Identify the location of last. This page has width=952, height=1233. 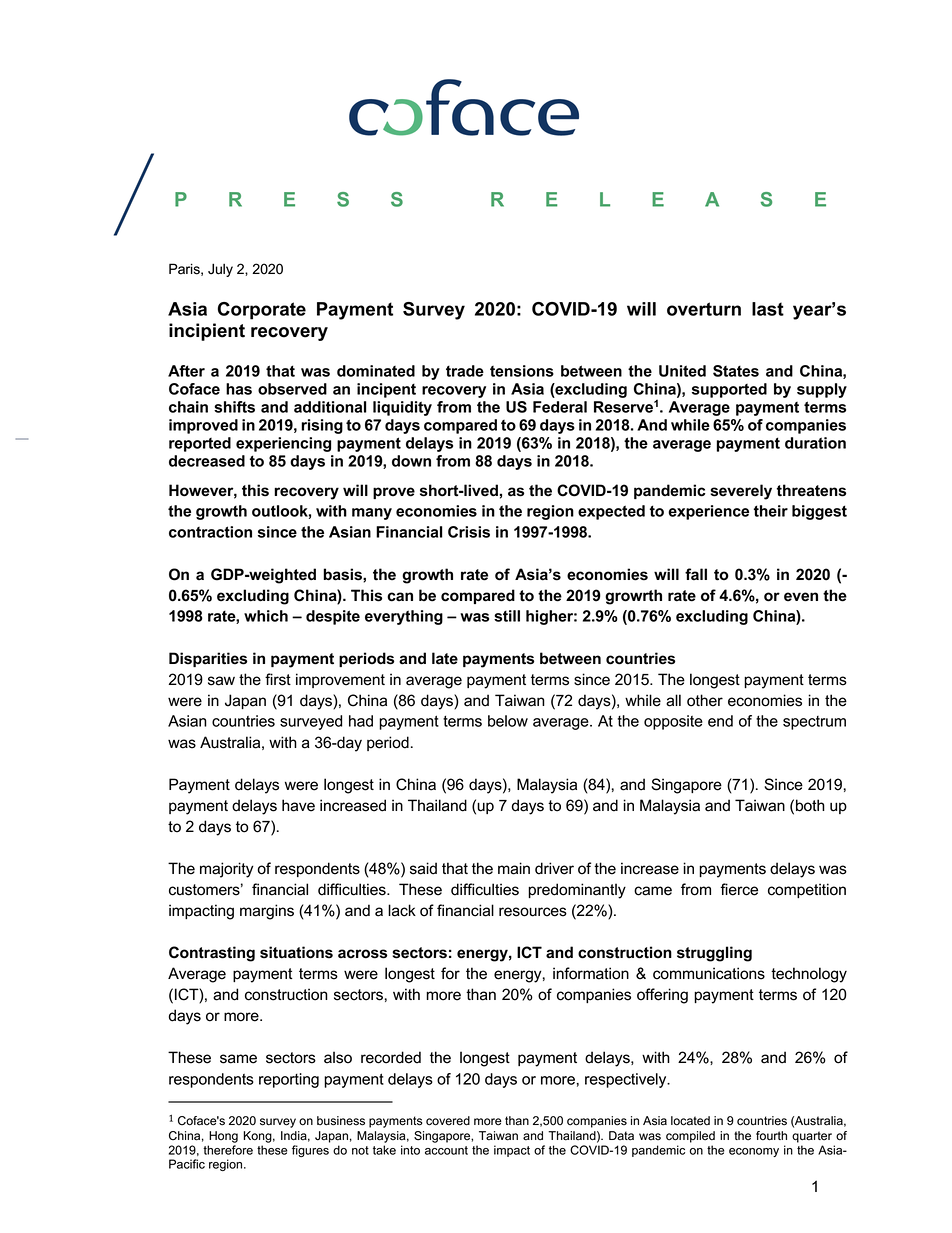
(768, 309).
